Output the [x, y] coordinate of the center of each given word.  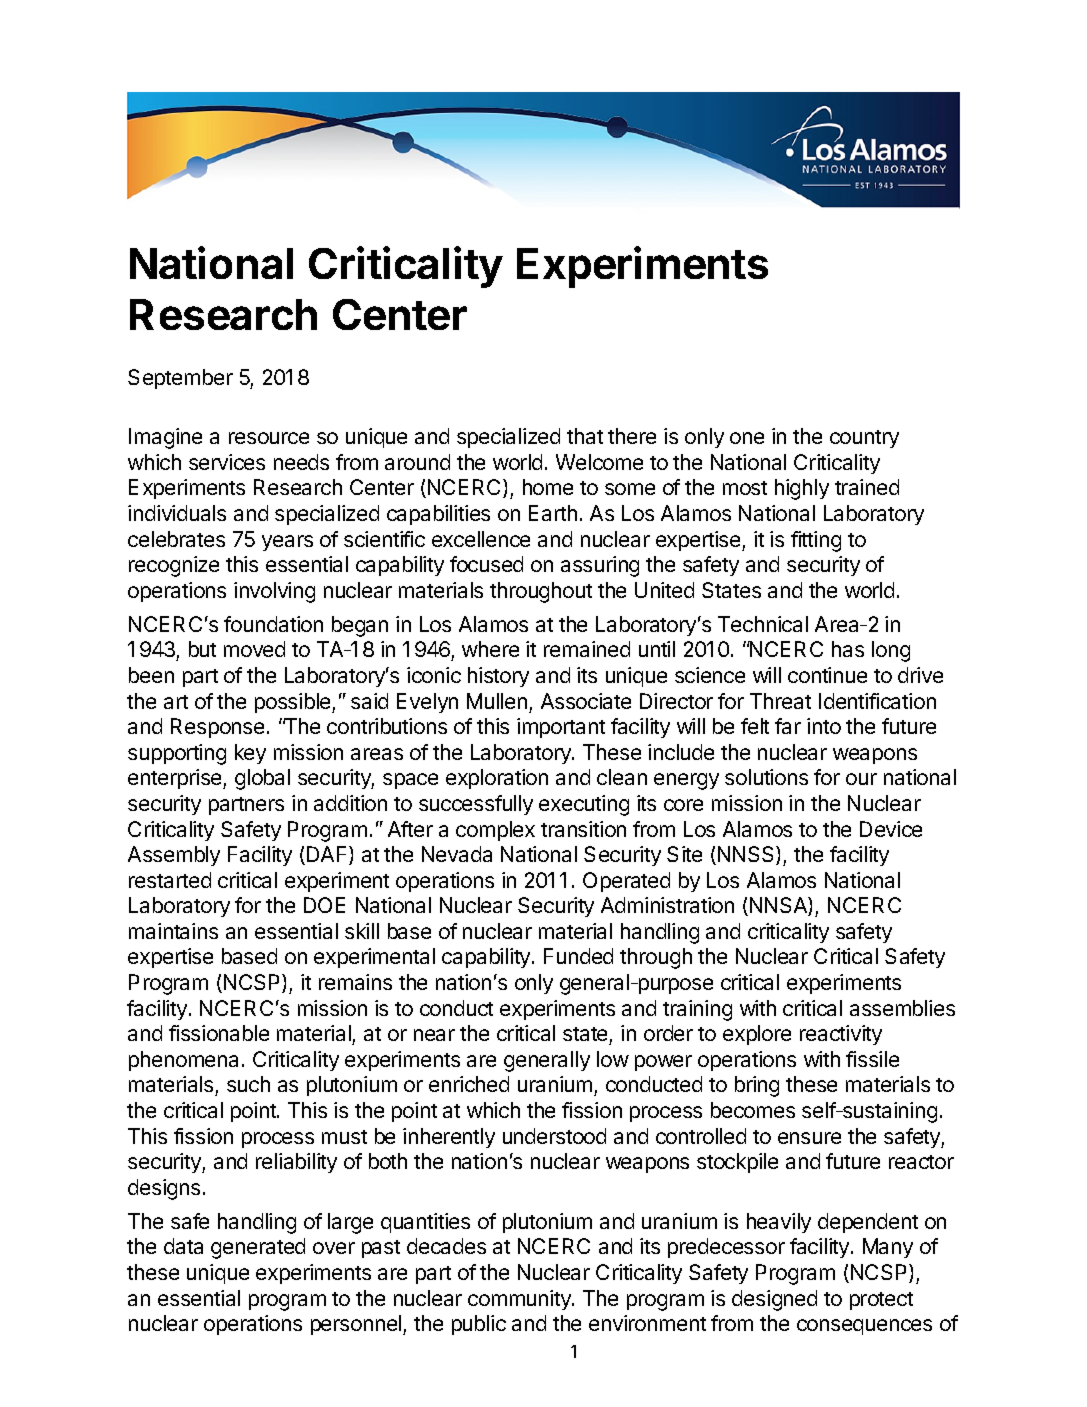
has [848, 649]
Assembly [174, 856]
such [248, 1084]
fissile [872, 1059]
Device [891, 829]
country [864, 439]
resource [269, 438]
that [585, 436]
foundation [273, 624]
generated [258, 1248]
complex [495, 831]
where [490, 649]
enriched [469, 1084]
